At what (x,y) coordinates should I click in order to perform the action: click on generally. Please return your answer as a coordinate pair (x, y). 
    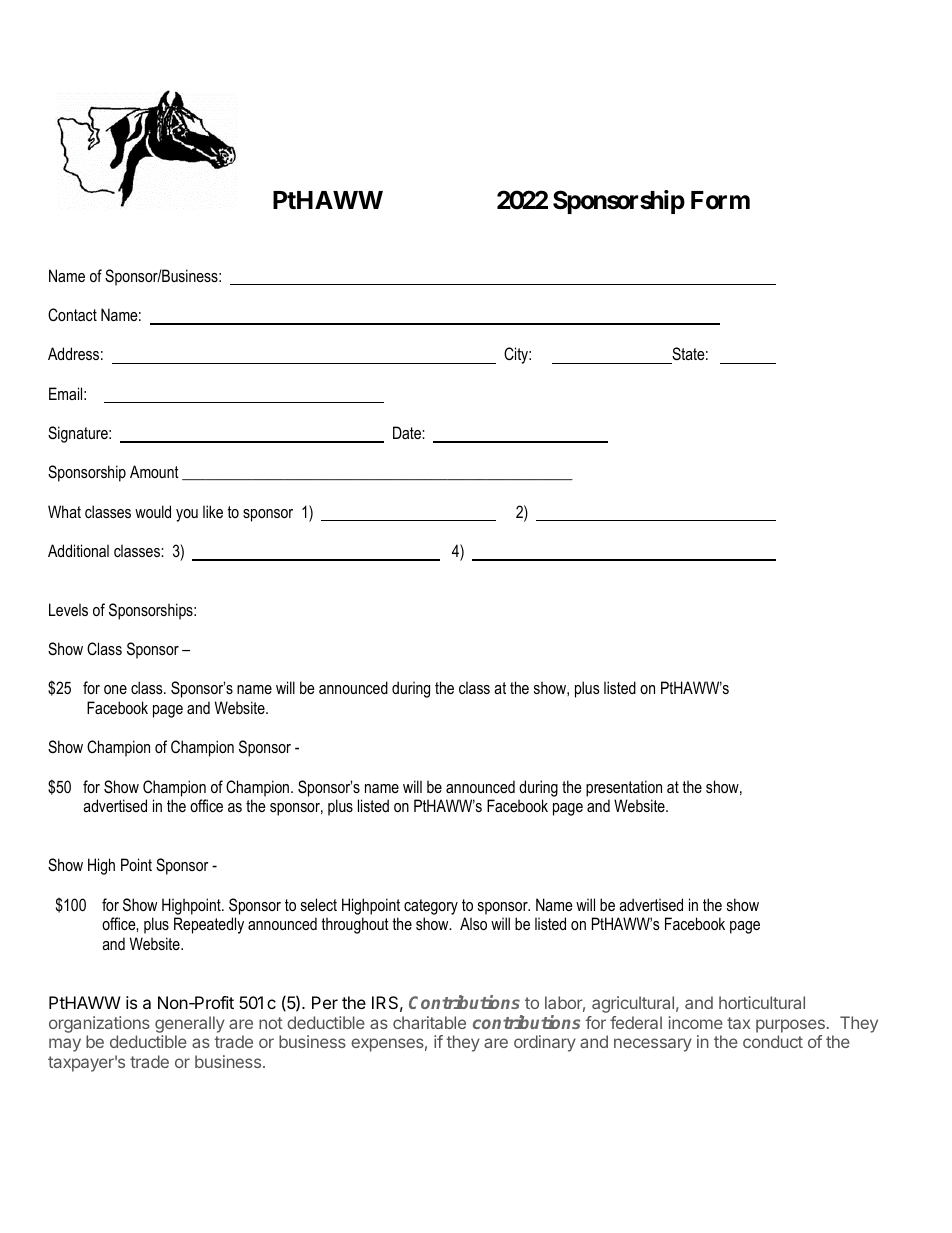
    Looking at the image, I should click on (190, 1024).
